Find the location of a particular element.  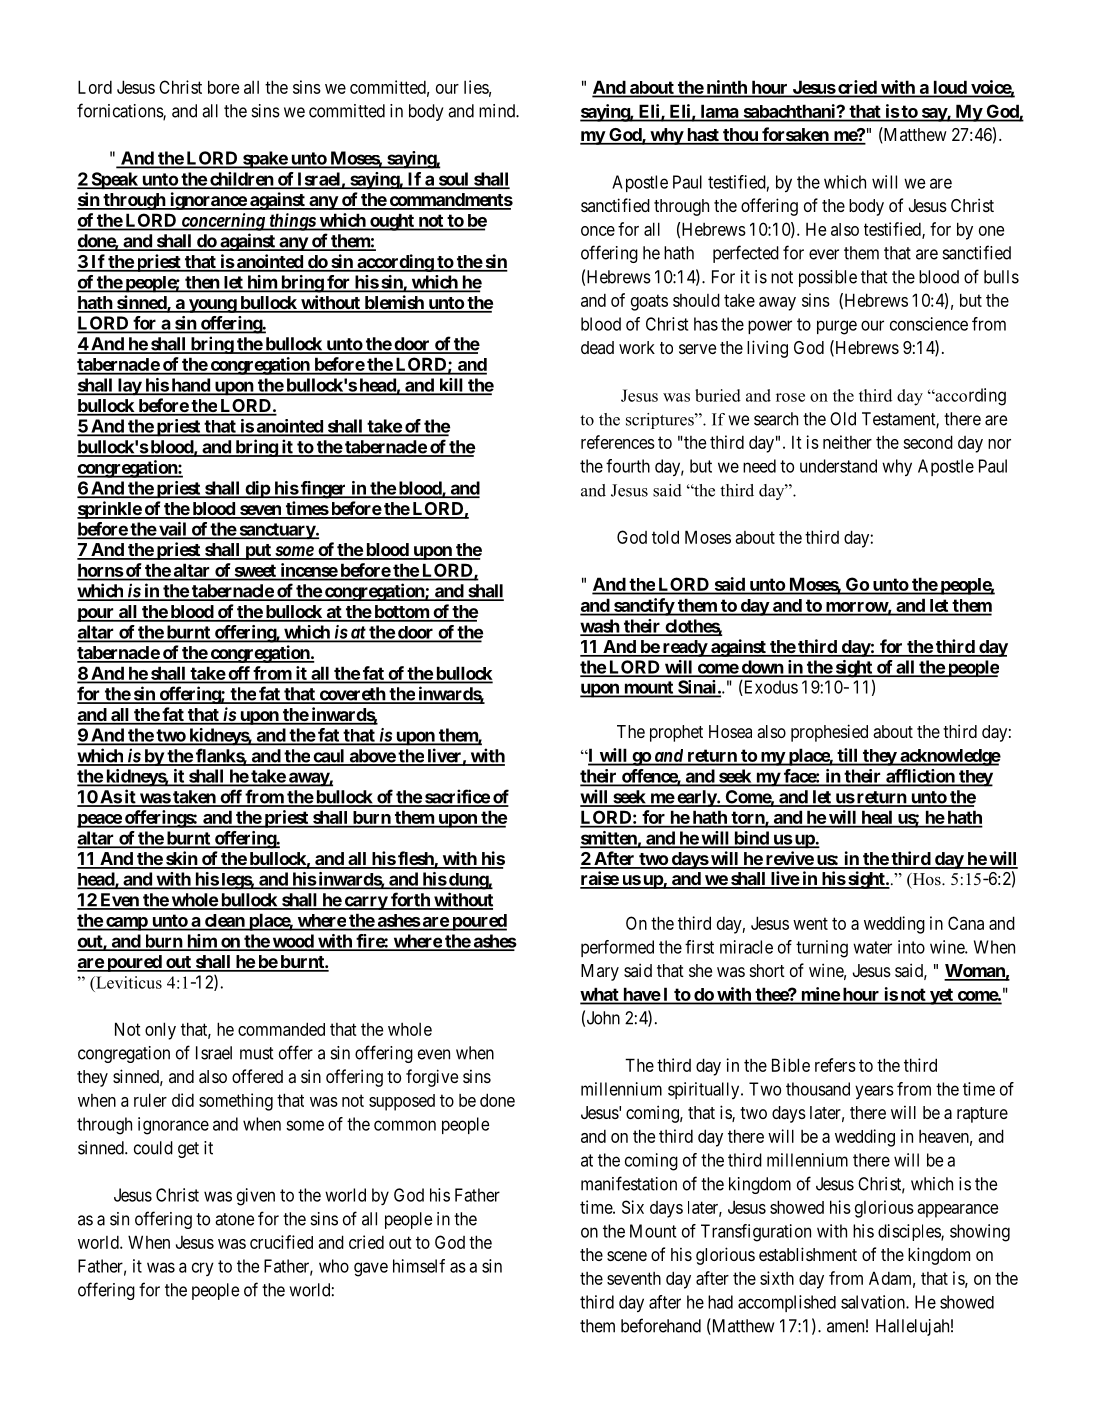

Cana is located at coordinates (966, 923).
